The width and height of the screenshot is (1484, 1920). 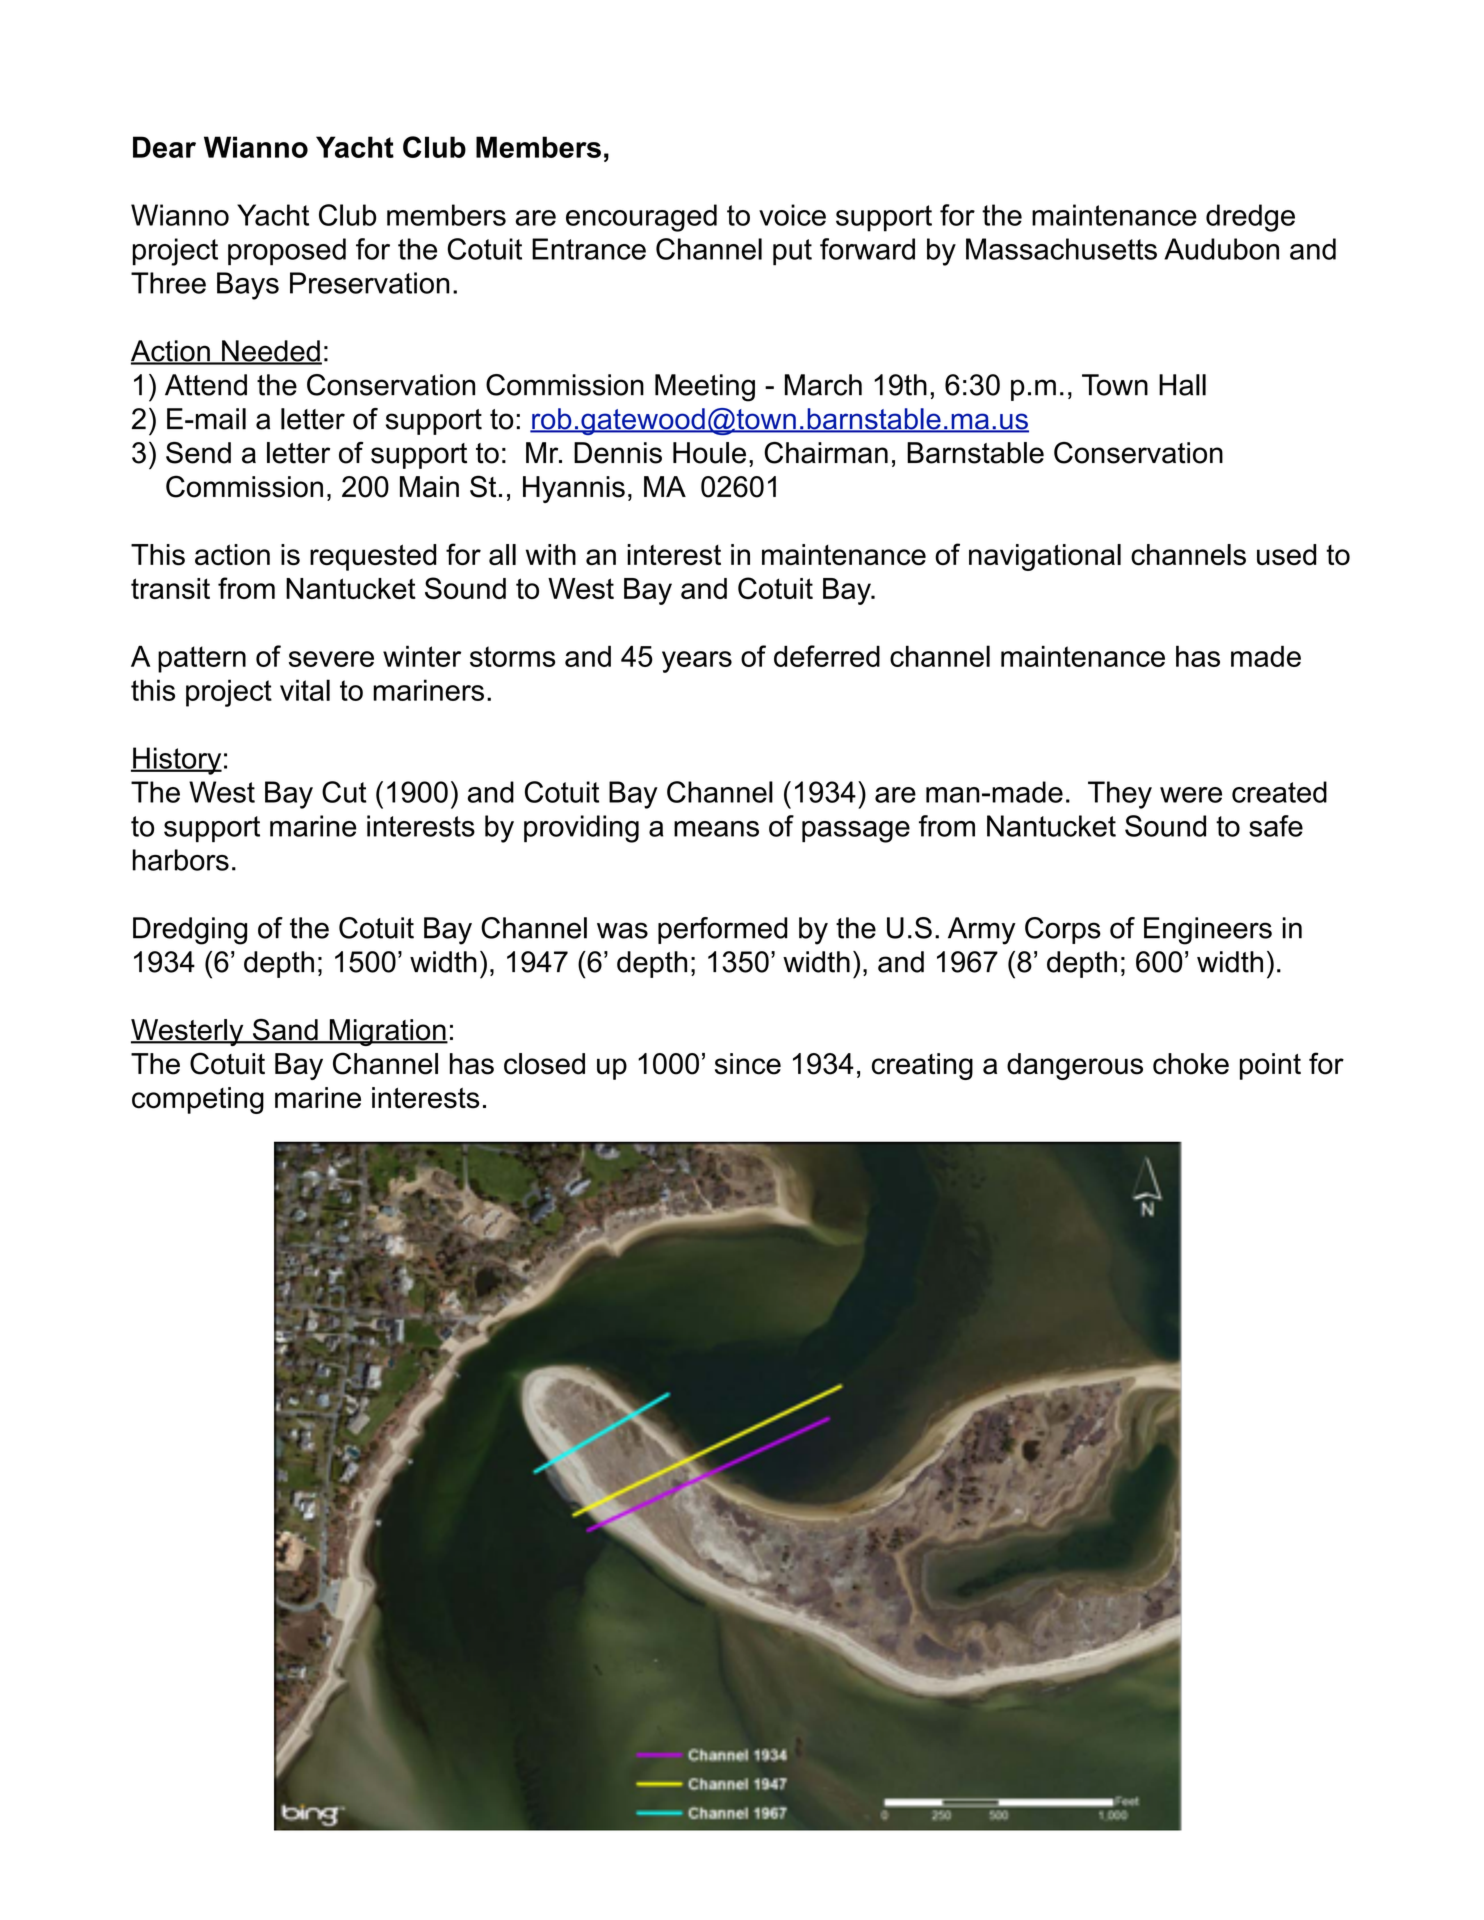 What do you see at coordinates (1182, 385) in the screenshot?
I see `Hall` at bounding box center [1182, 385].
